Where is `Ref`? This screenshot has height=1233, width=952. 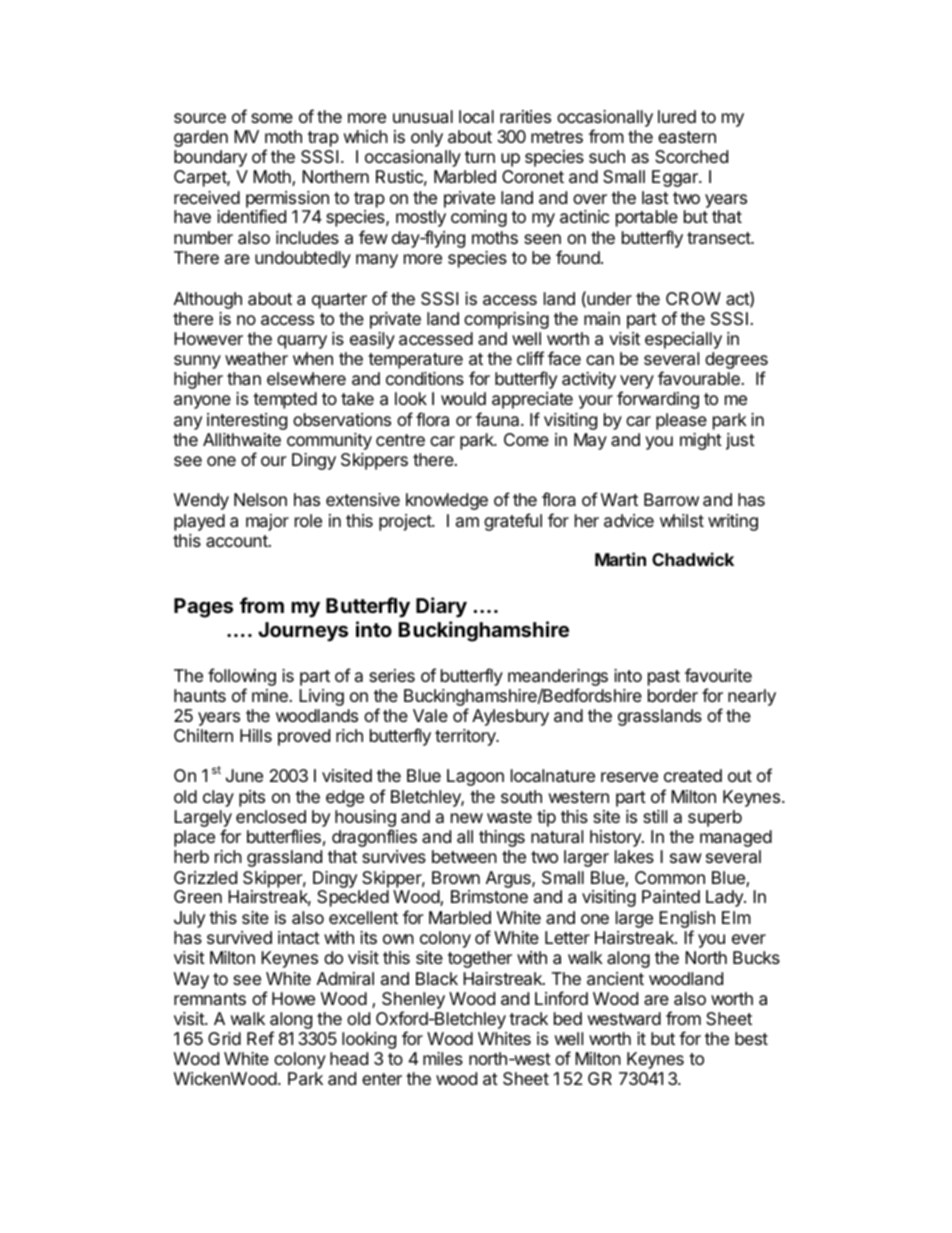
Ref is located at coordinates (260, 1038).
